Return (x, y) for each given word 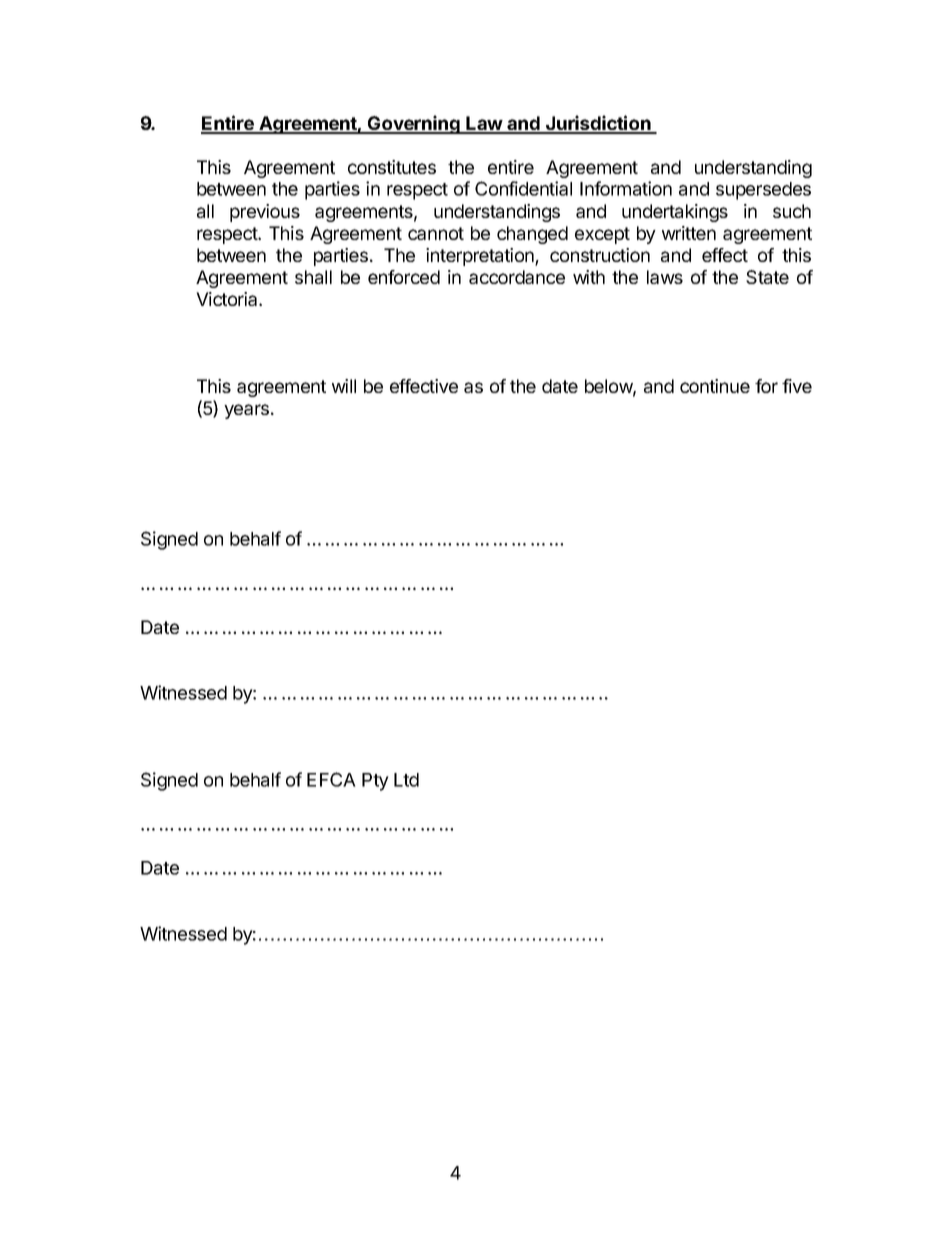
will (344, 386)
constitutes (392, 167)
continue (715, 386)
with (589, 277)
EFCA (331, 779)
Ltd (406, 780)
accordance (517, 277)
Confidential (523, 188)
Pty (375, 782)
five (797, 386)
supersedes (763, 191)
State (767, 277)
